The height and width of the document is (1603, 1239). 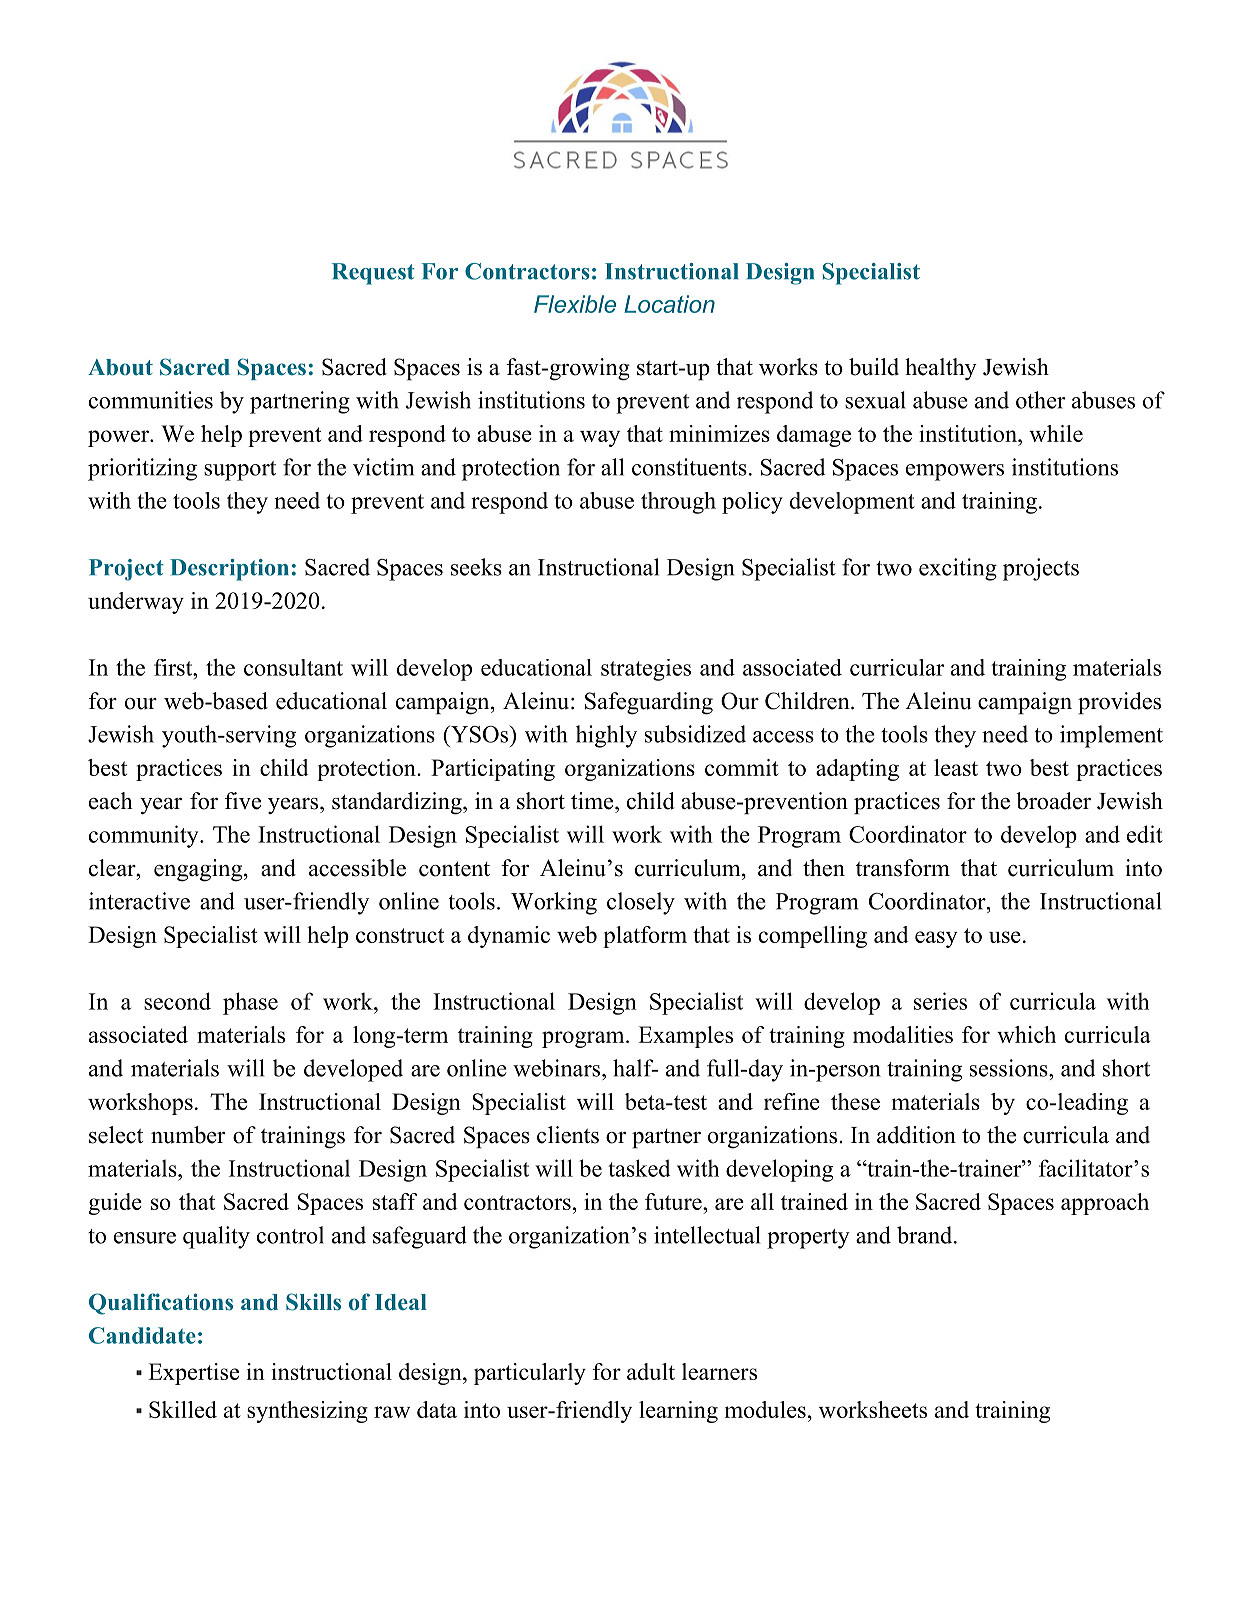 What do you see at coordinates (198, 870) in the document?
I see `engaging` at bounding box center [198, 870].
